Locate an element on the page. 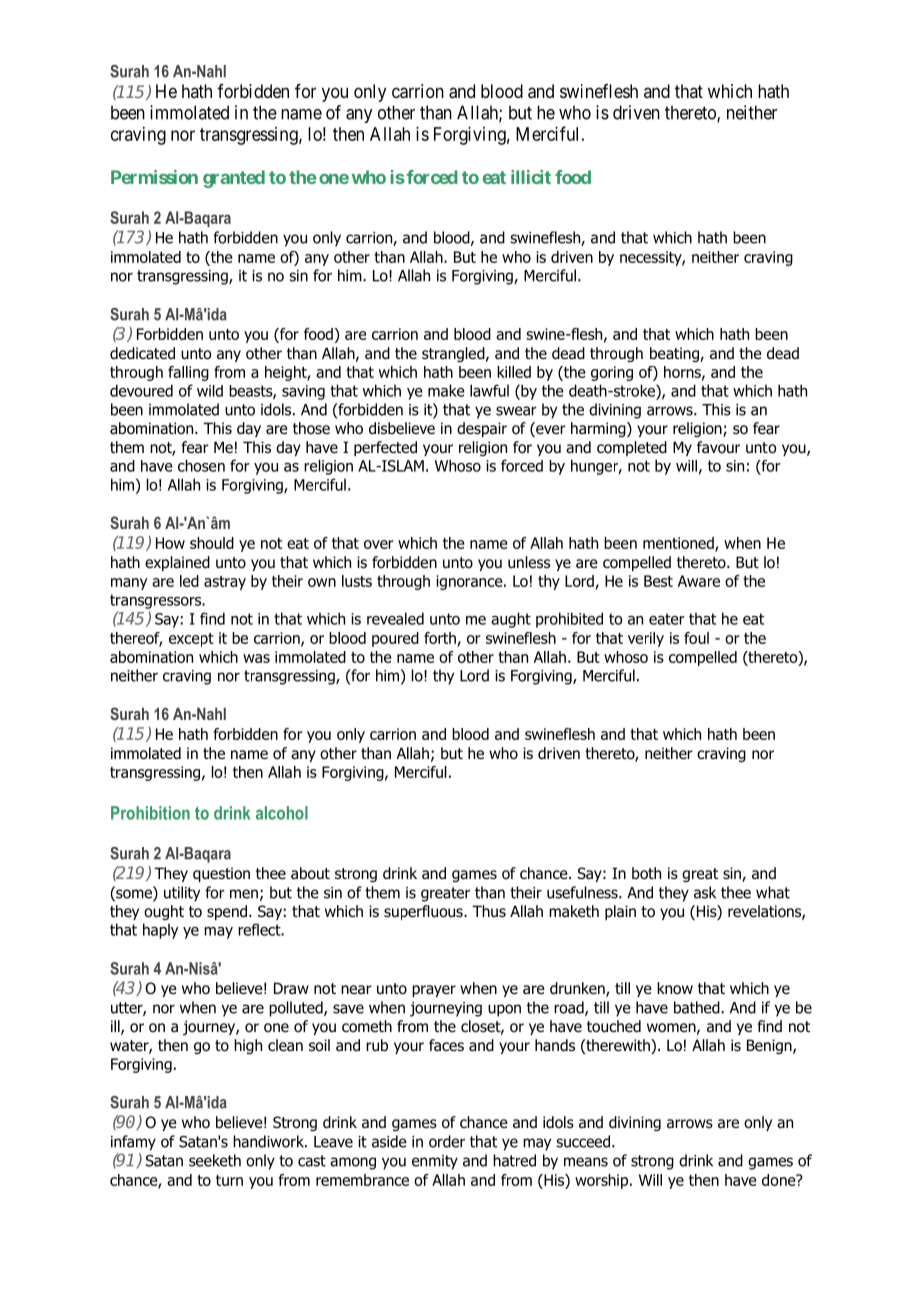  granted is located at coordinates (234, 179).
